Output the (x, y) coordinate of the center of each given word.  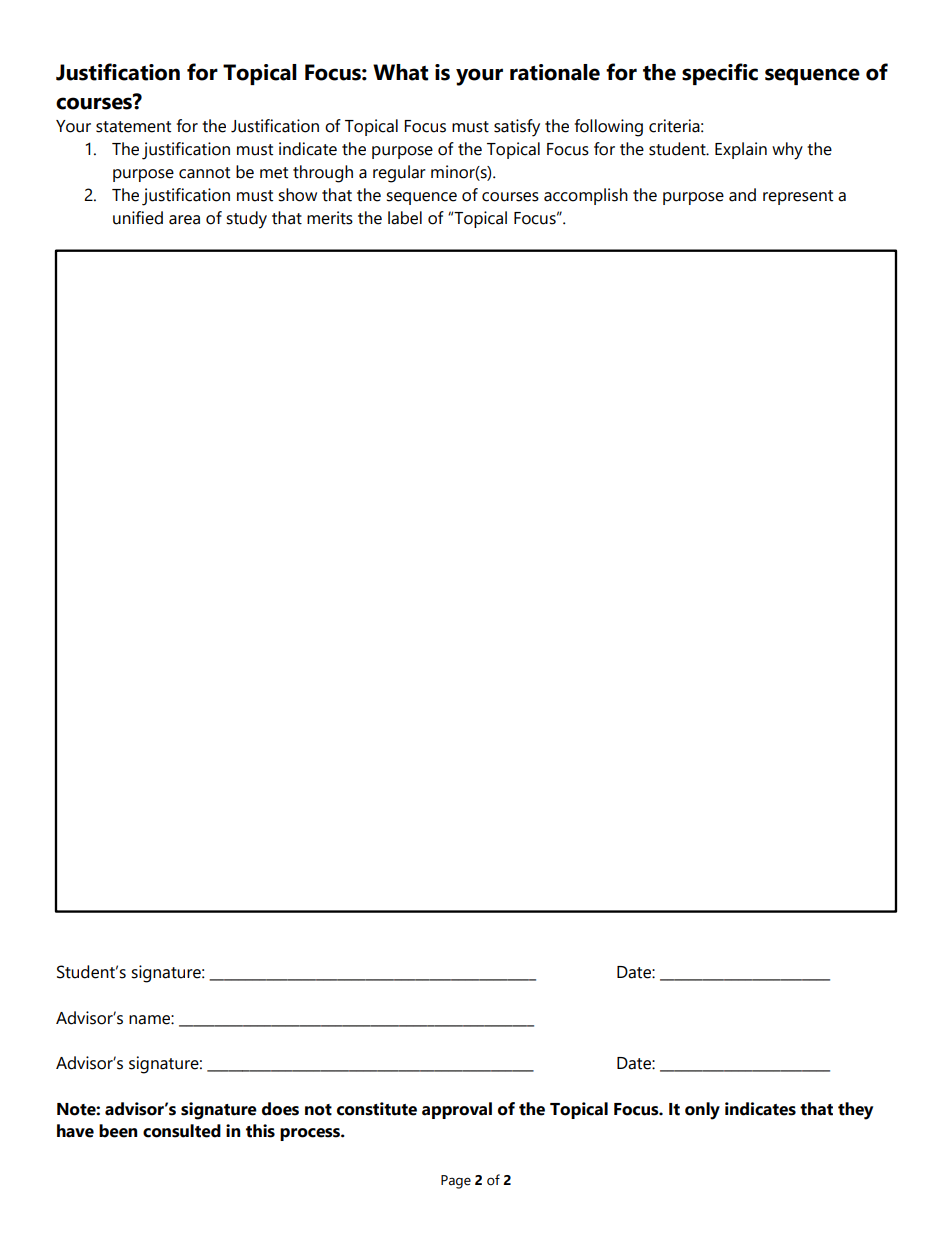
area (184, 220)
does (280, 1109)
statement (133, 127)
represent (798, 197)
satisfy (517, 128)
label (405, 218)
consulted (182, 1131)
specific (720, 74)
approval (457, 1110)
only (702, 1111)
